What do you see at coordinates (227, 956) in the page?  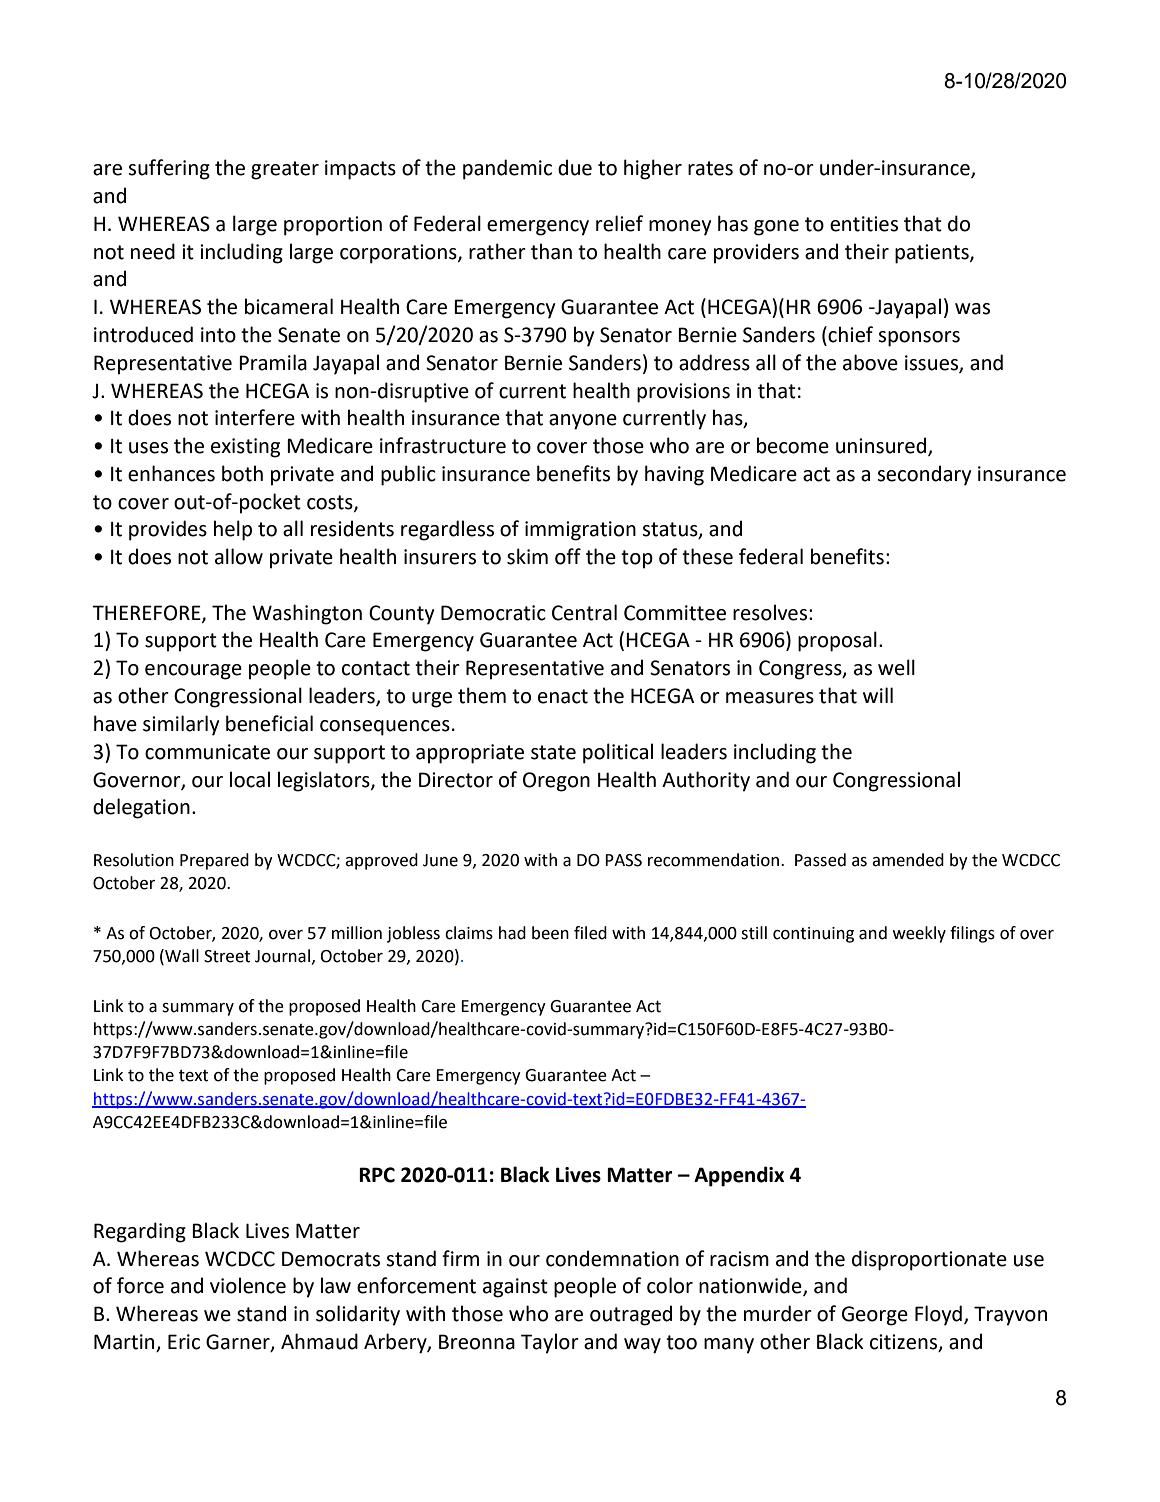 I see `Street` at bounding box center [227, 956].
